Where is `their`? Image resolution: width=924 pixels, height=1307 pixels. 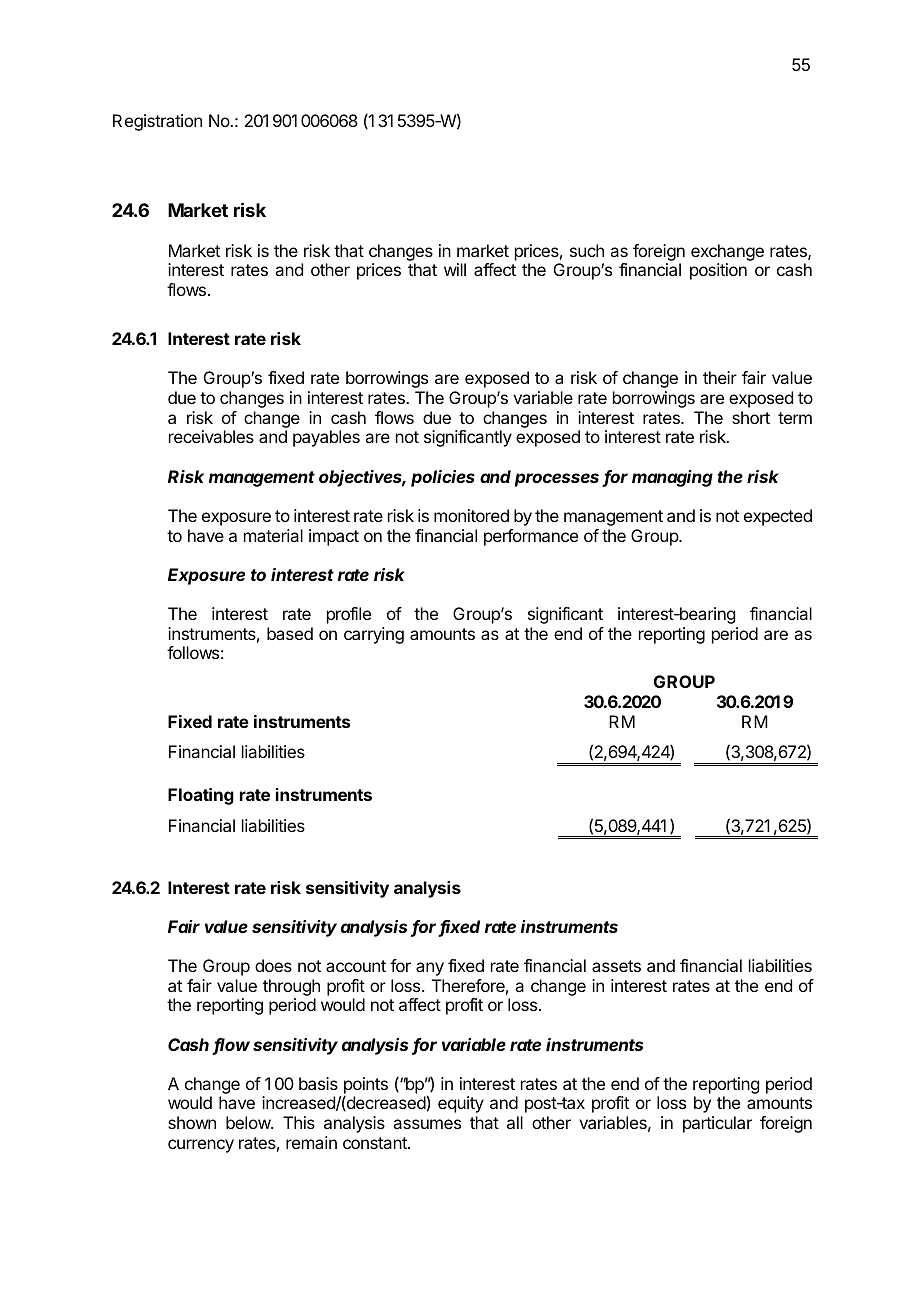 their is located at coordinates (720, 377).
